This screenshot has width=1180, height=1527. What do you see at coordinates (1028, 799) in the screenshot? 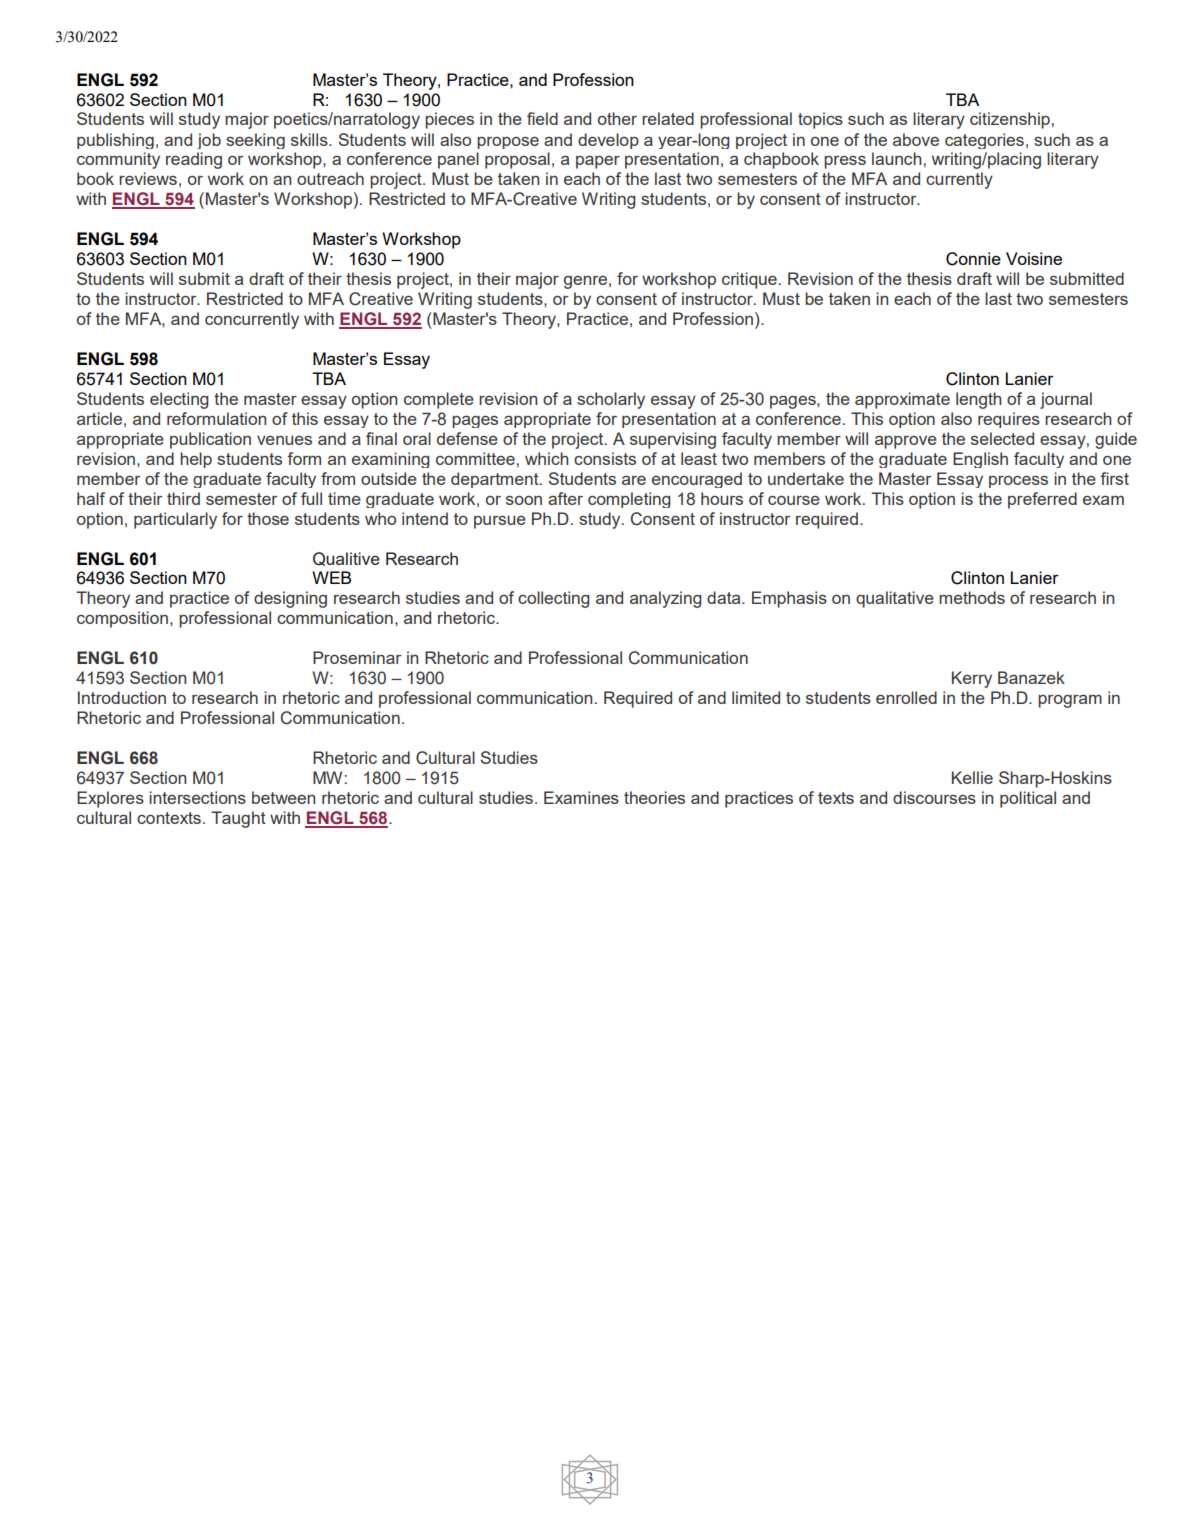
I see `political` at bounding box center [1028, 799].
